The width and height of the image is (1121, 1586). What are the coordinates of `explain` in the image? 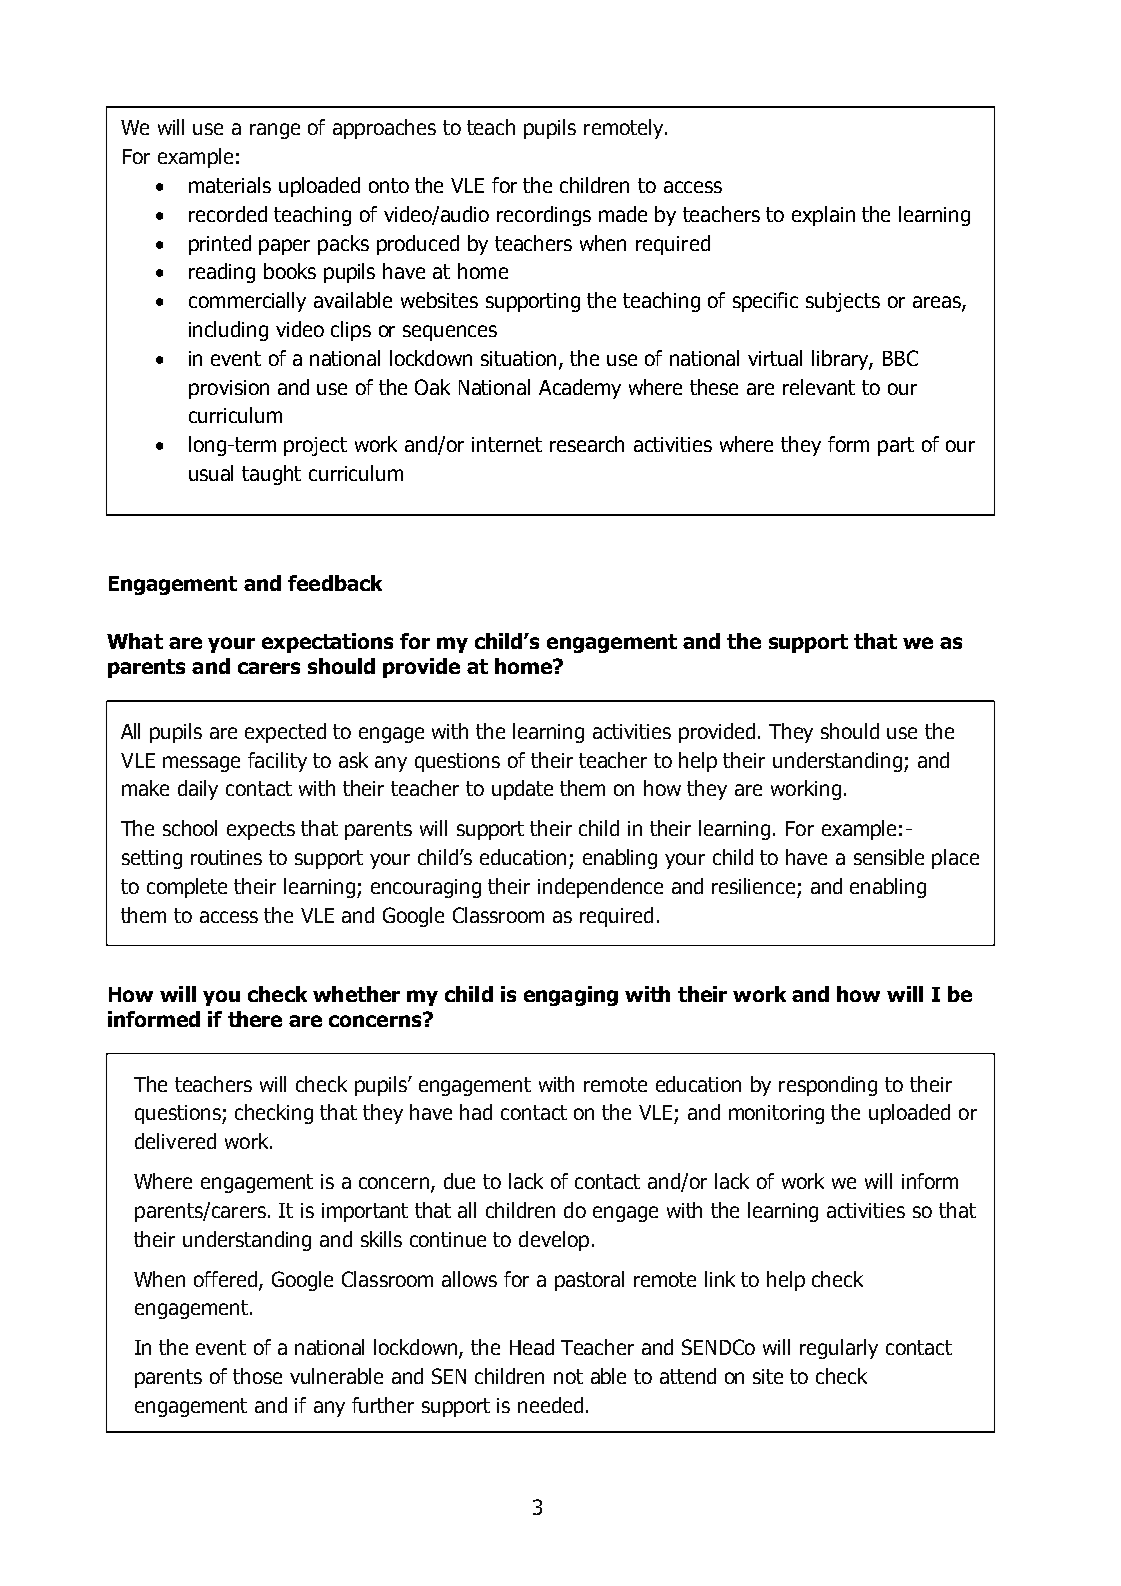 It's located at (823, 216).
